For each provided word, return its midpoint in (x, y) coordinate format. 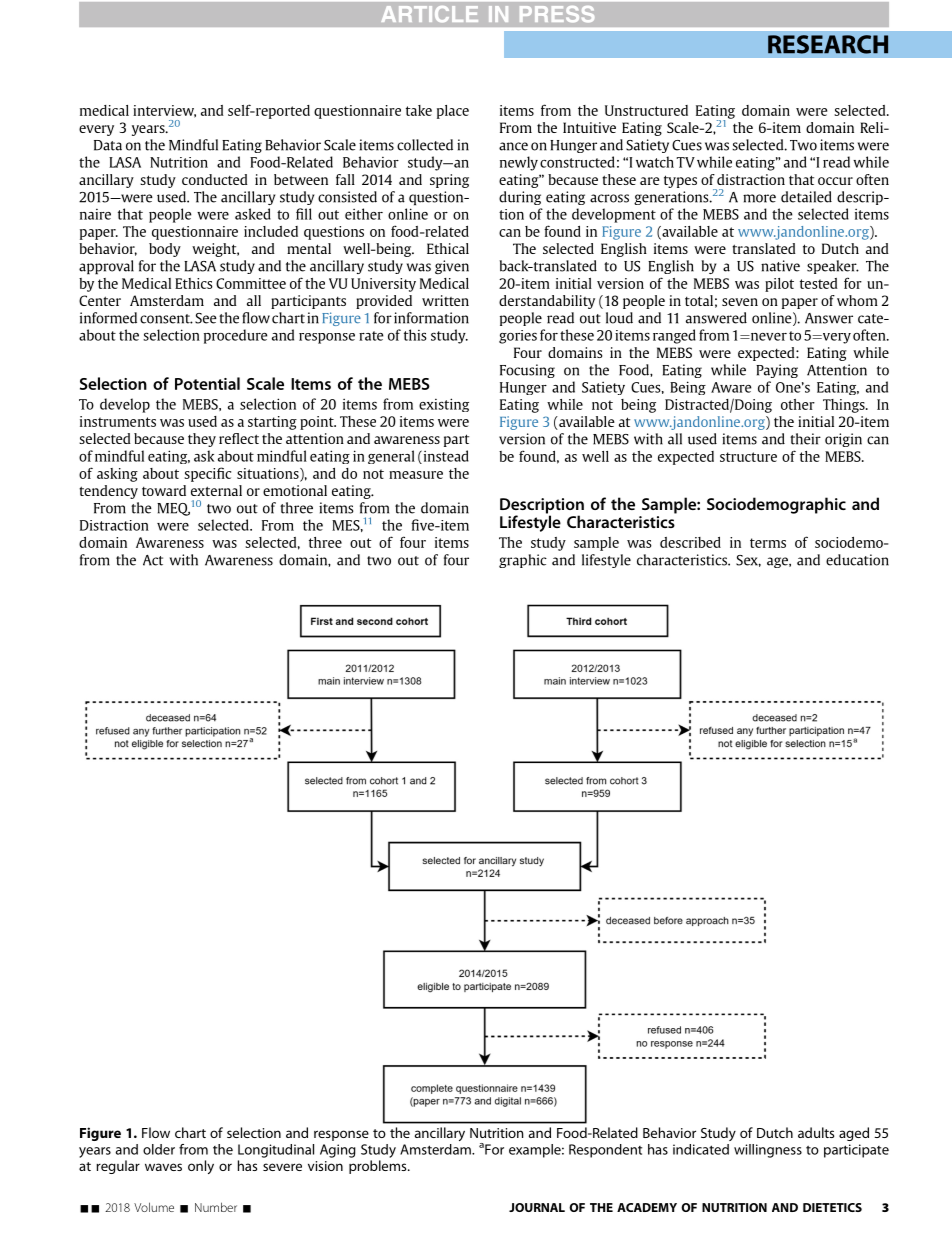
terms (768, 543)
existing (444, 405)
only (201, 1167)
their (805, 439)
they (202, 440)
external (216, 490)
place (453, 112)
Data (108, 145)
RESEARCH (828, 44)
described (690, 542)
